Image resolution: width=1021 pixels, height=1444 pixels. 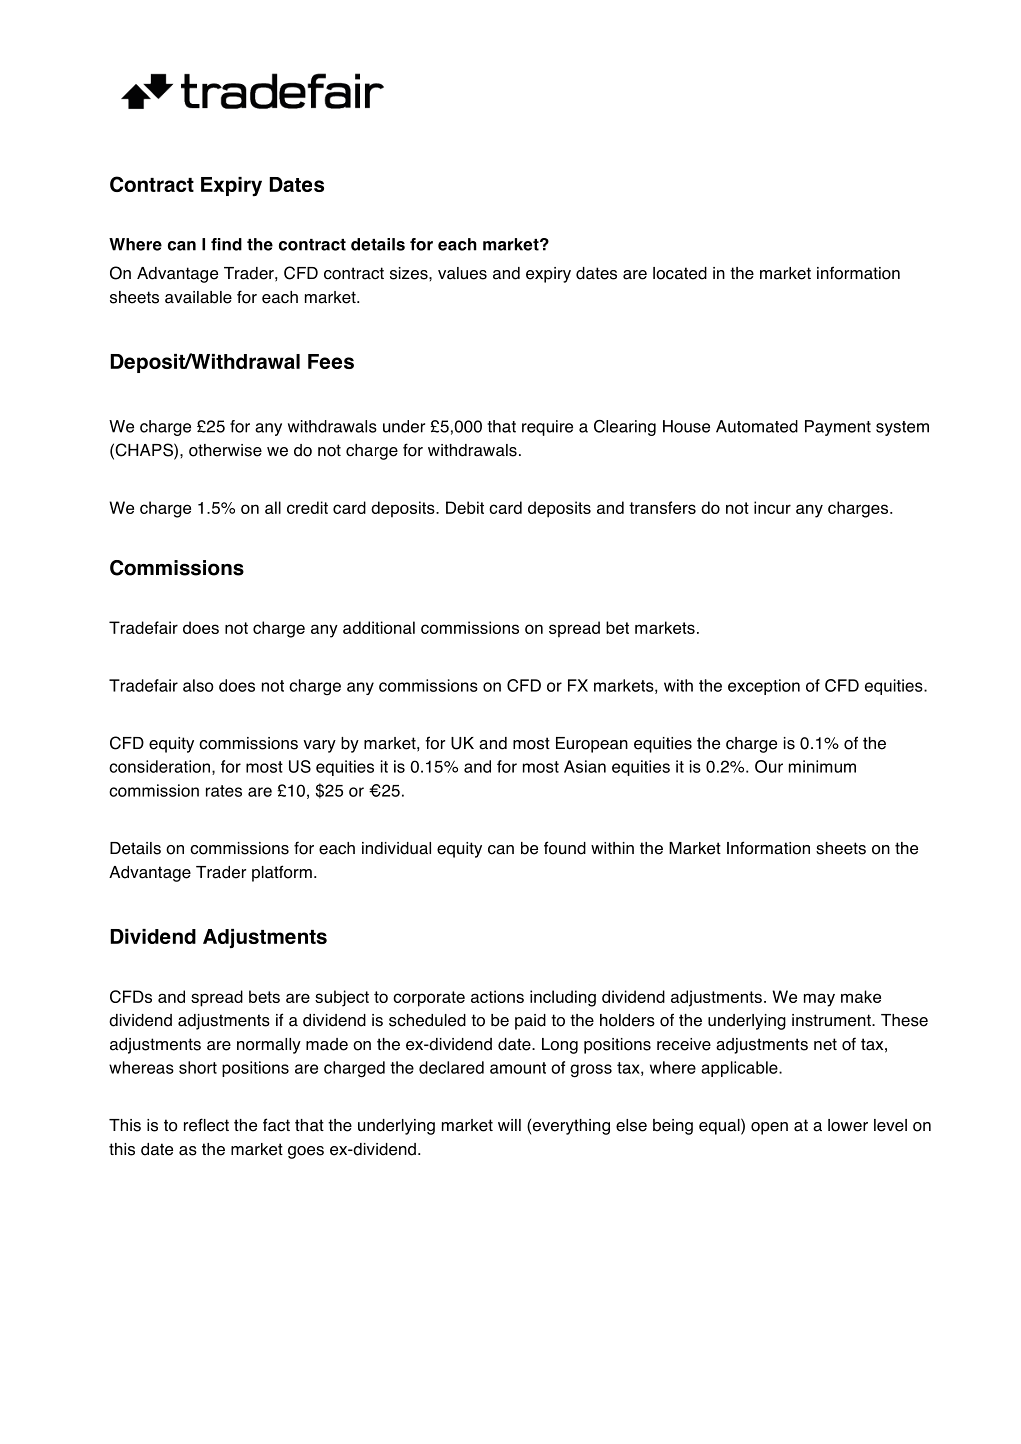 What do you see at coordinates (772, 507) in the document?
I see `incur` at bounding box center [772, 507].
